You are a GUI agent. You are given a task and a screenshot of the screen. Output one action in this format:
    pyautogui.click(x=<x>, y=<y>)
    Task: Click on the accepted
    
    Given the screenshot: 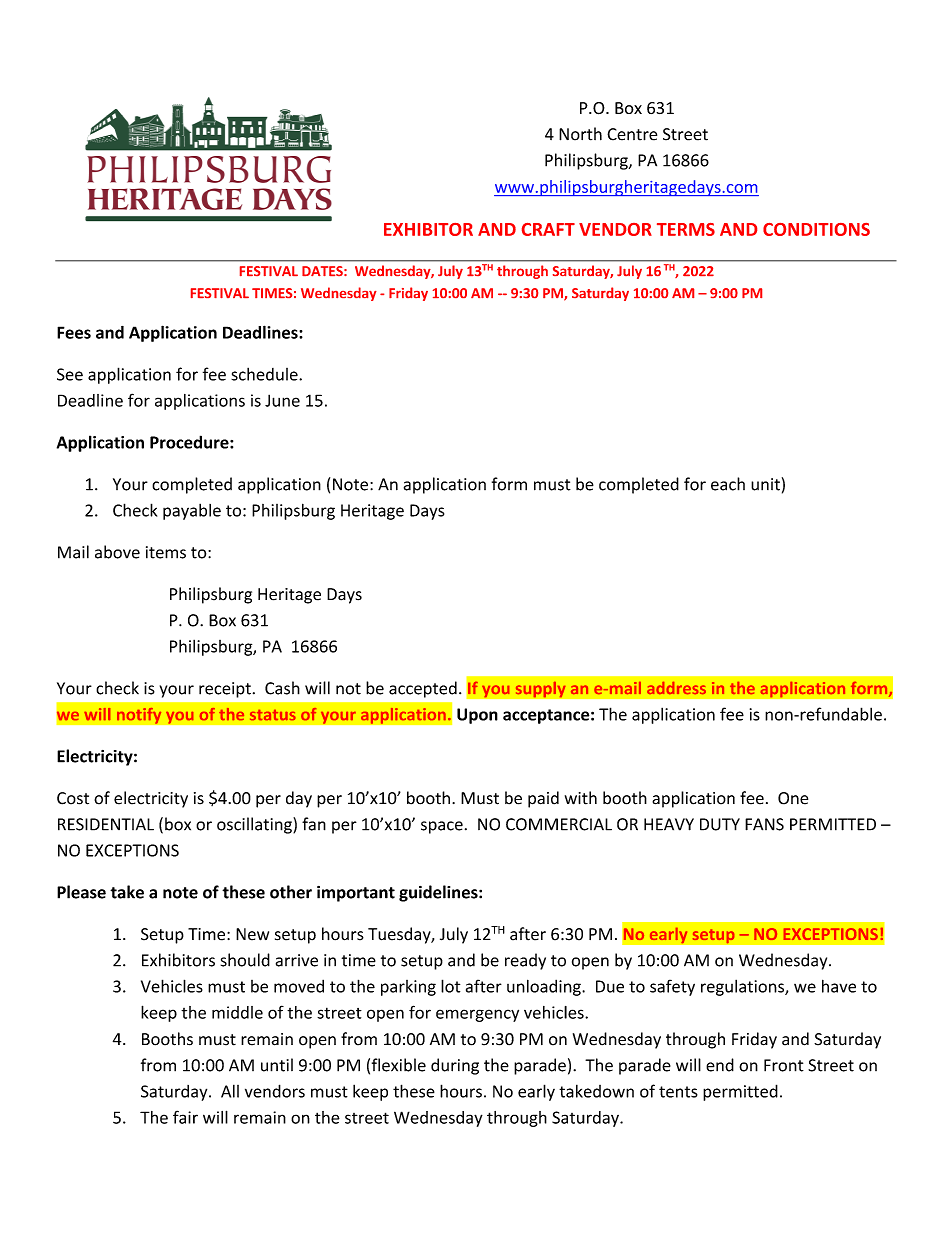 What is the action you would take?
    pyautogui.click(x=423, y=689)
